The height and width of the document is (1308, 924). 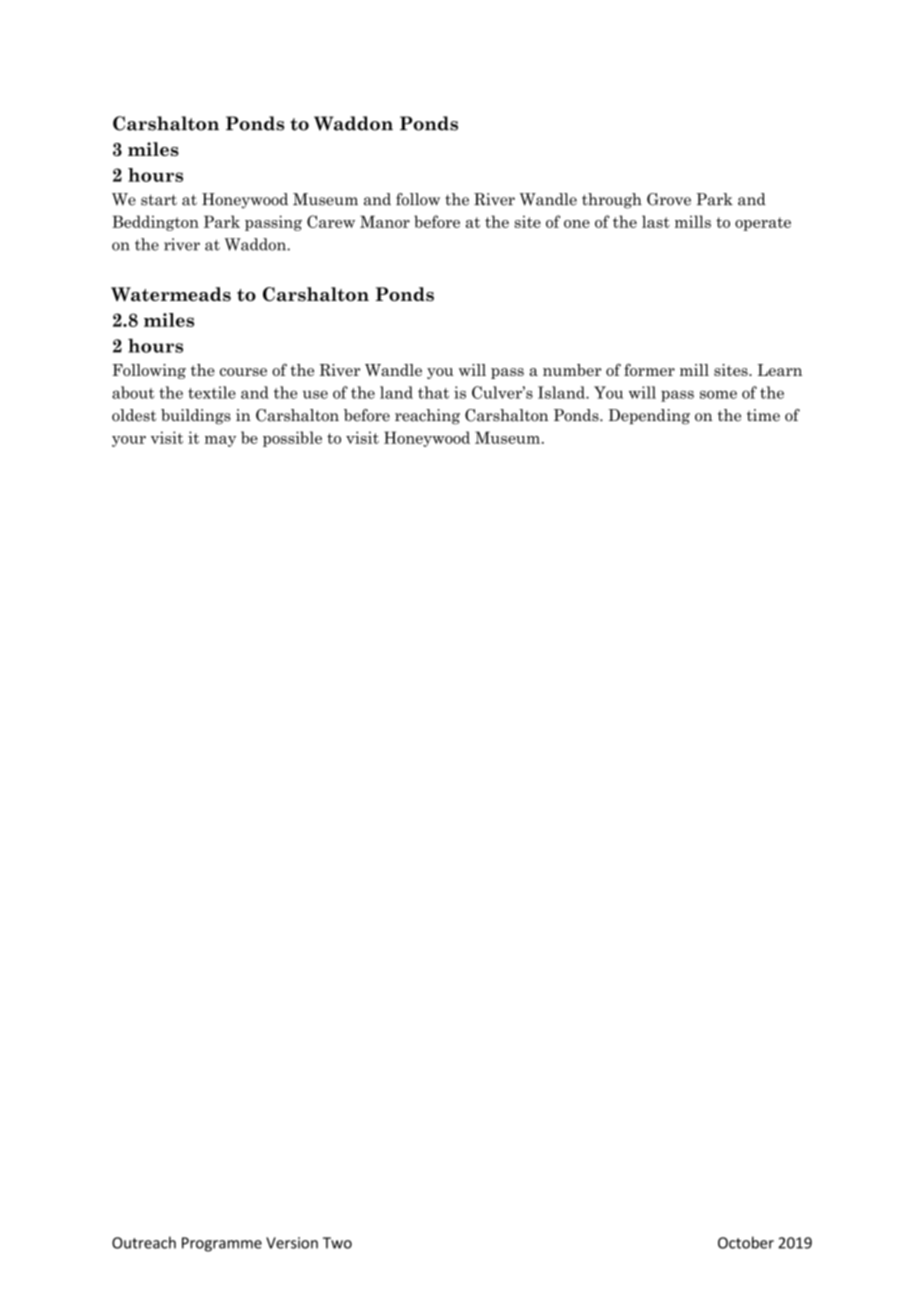 What do you see at coordinates (222, 1244) in the document?
I see `Programme` at bounding box center [222, 1244].
